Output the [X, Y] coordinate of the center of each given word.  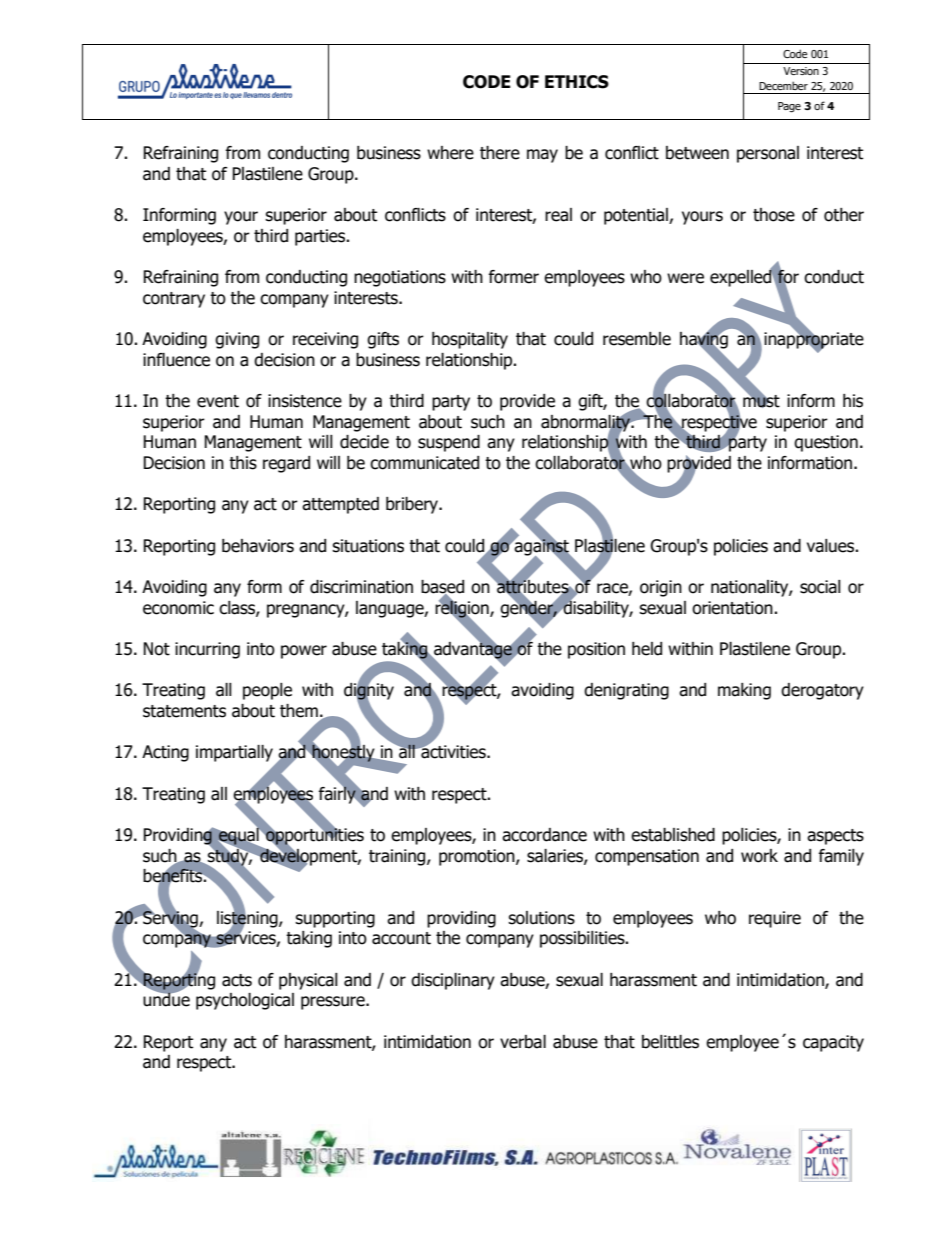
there [500, 153]
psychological [245, 1001]
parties [321, 237]
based [442, 588]
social [820, 587]
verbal [523, 1042]
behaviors [258, 546]
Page [789, 107]
